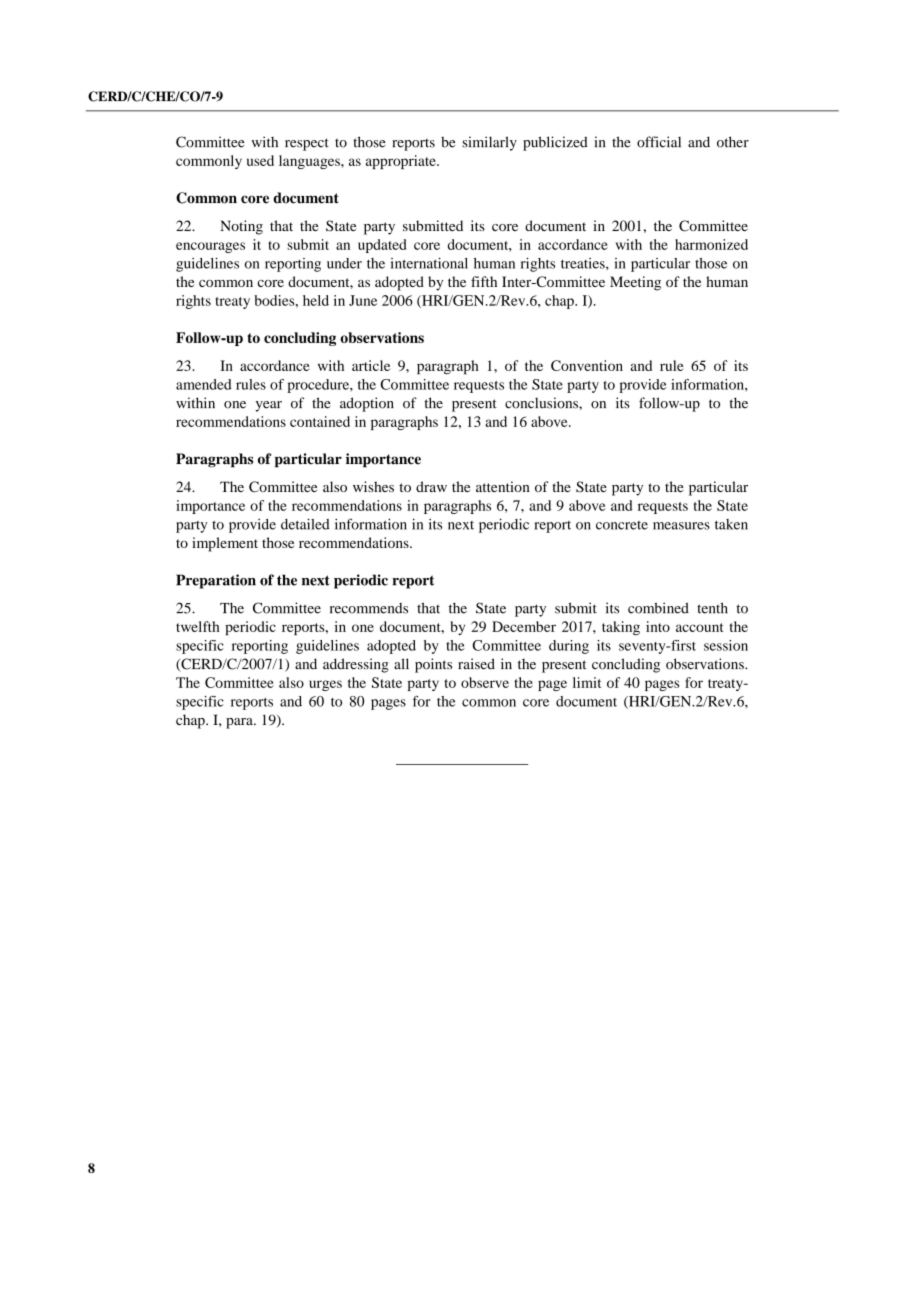 This page has height=1308, width=924. Describe the element at coordinates (269, 406) in the page. I see `year` at that location.
